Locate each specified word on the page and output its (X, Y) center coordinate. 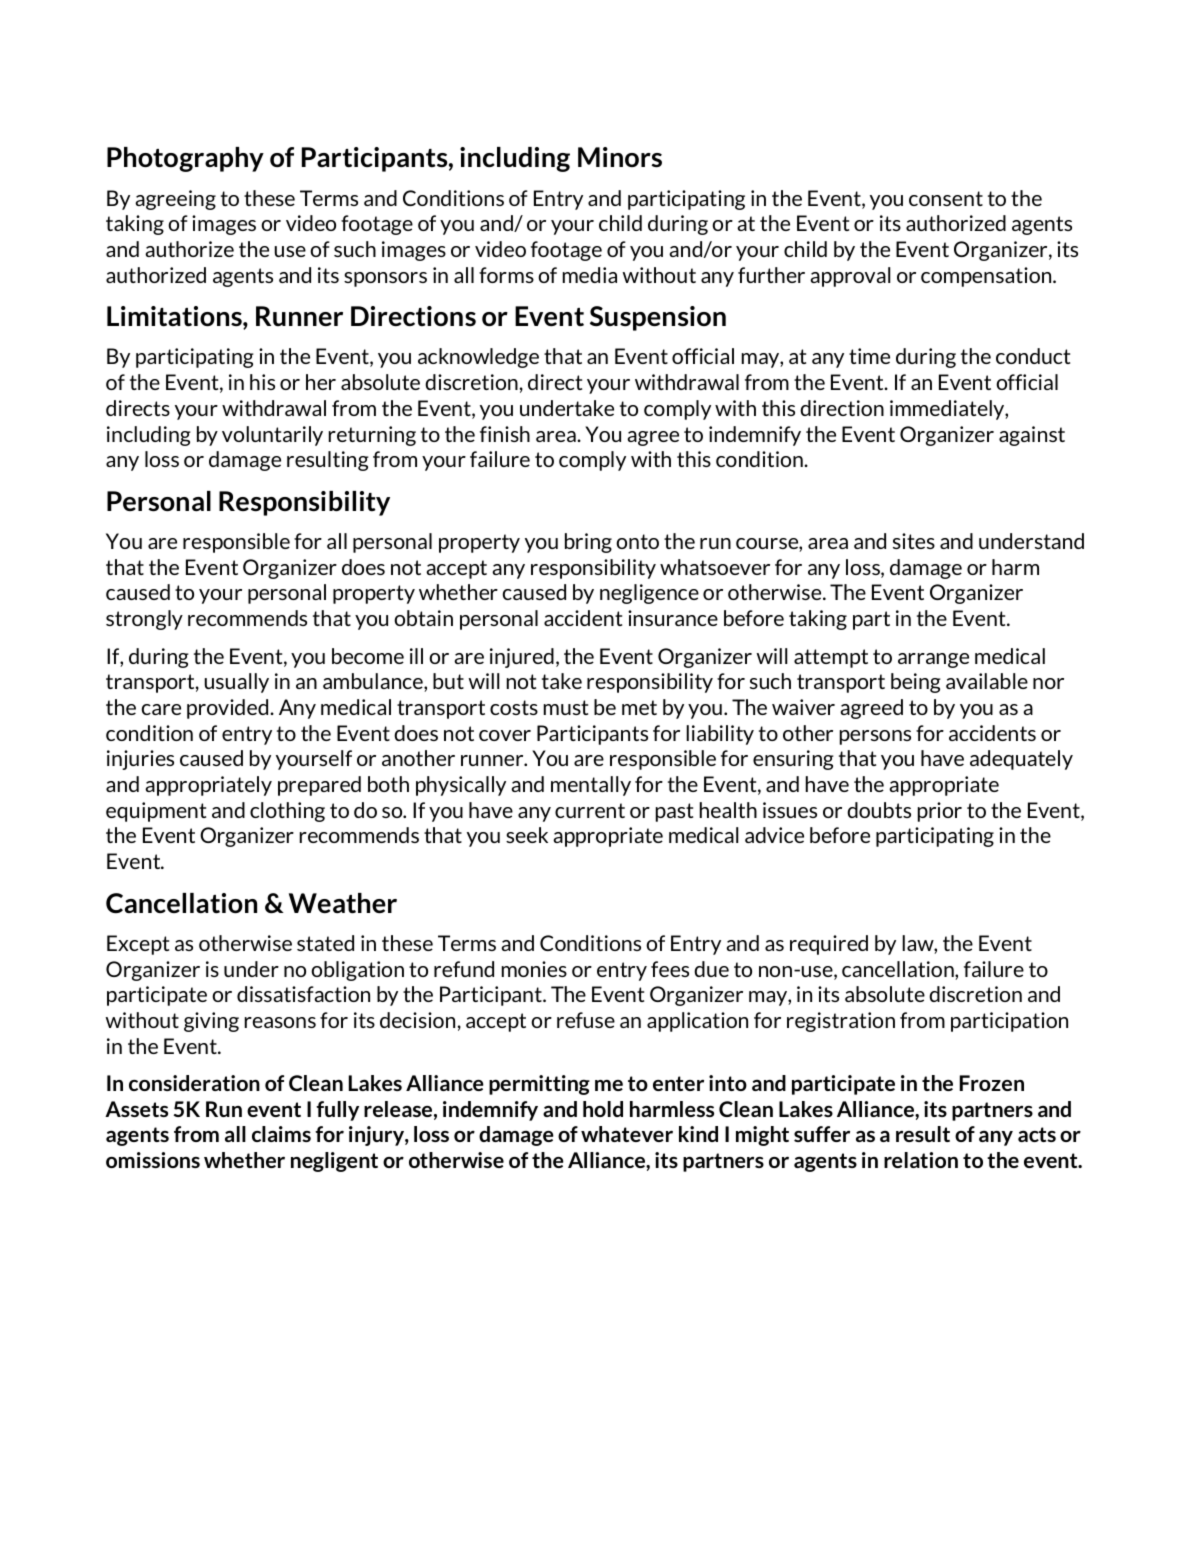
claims (281, 1134)
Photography (185, 159)
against (1032, 436)
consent (946, 198)
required (829, 945)
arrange (933, 660)
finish (505, 434)
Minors (620, 157)
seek (527, 835)
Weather (343, 903)
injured (522, 658)
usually (237, 683)
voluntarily (272, 436)
